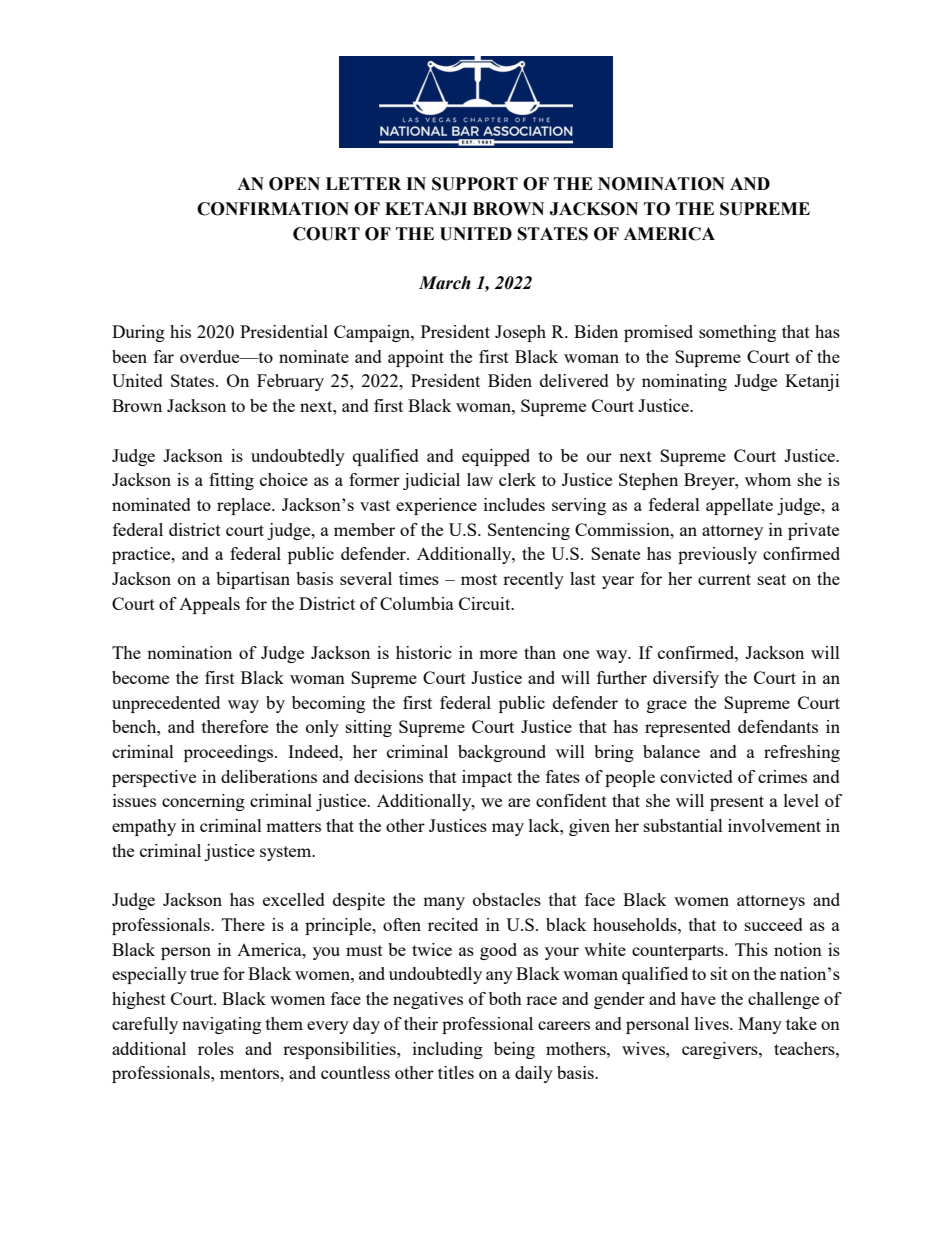 The width and height of the screenshot is (952, 1233). What do you see at coordinates (502, 753) in the screenshot?
I see `background` at bounding box center [502, 753].
